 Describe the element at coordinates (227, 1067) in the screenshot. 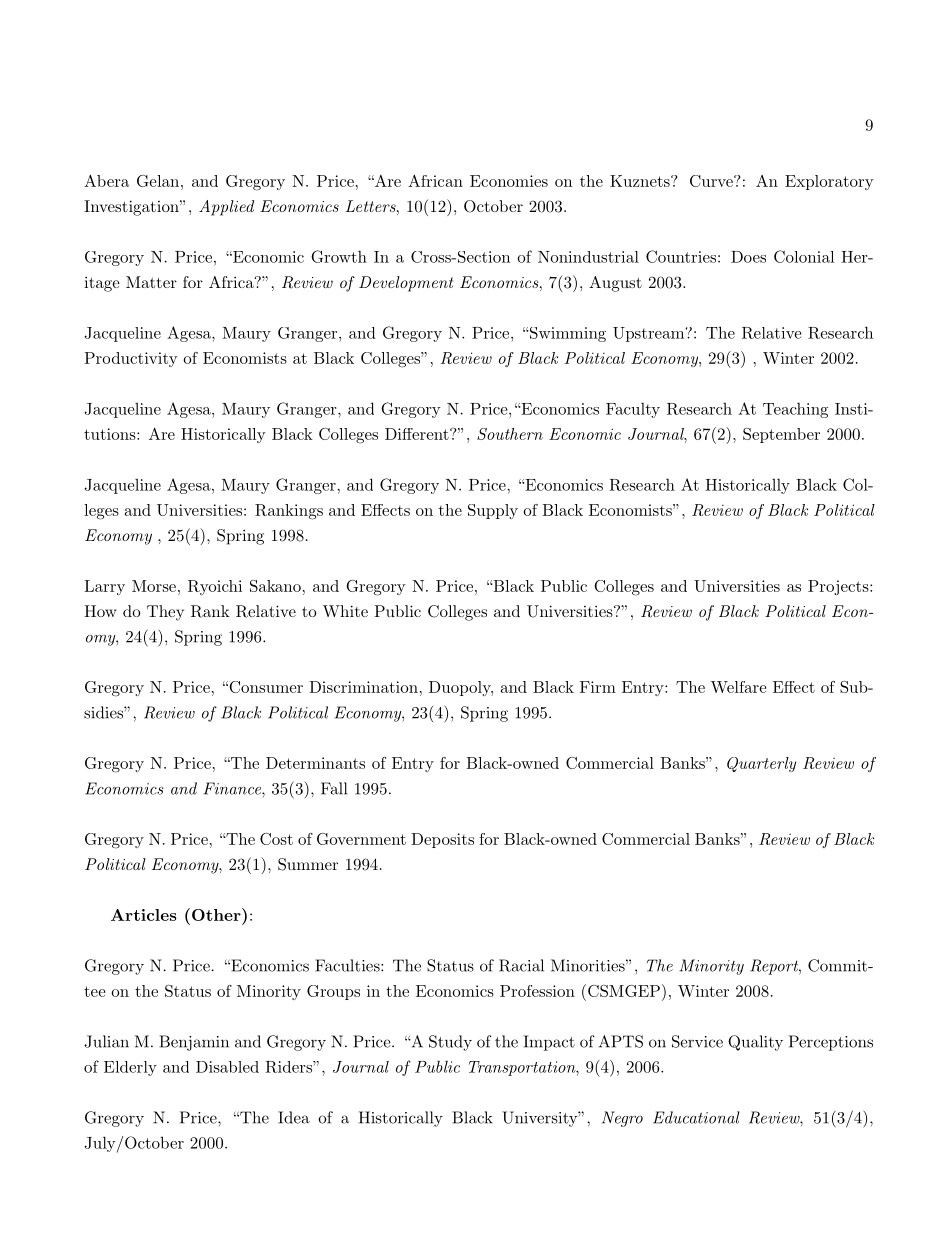

I see `Disabled` at that location.
